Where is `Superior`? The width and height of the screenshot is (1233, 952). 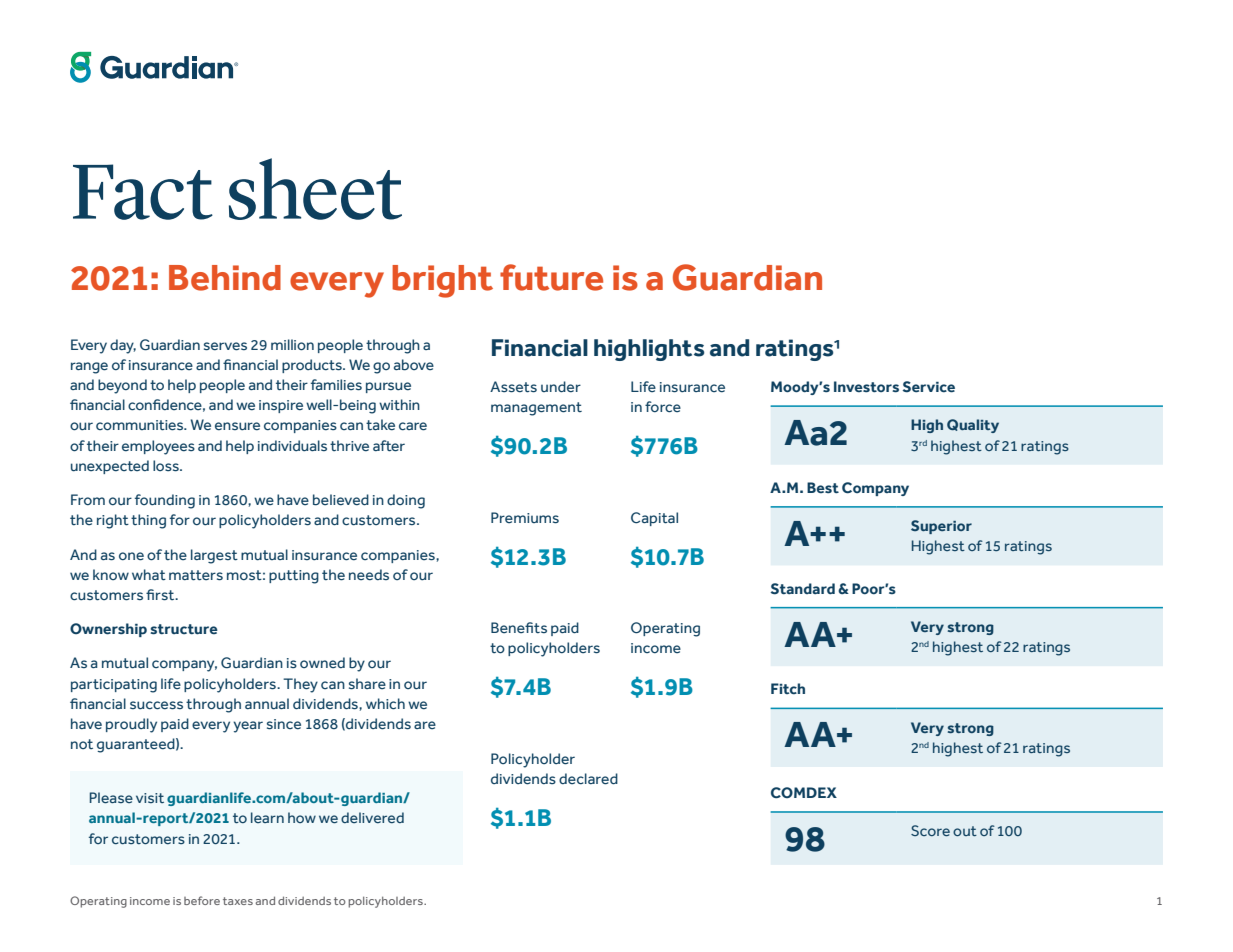 Superior is located at coordinates (941, 527).
